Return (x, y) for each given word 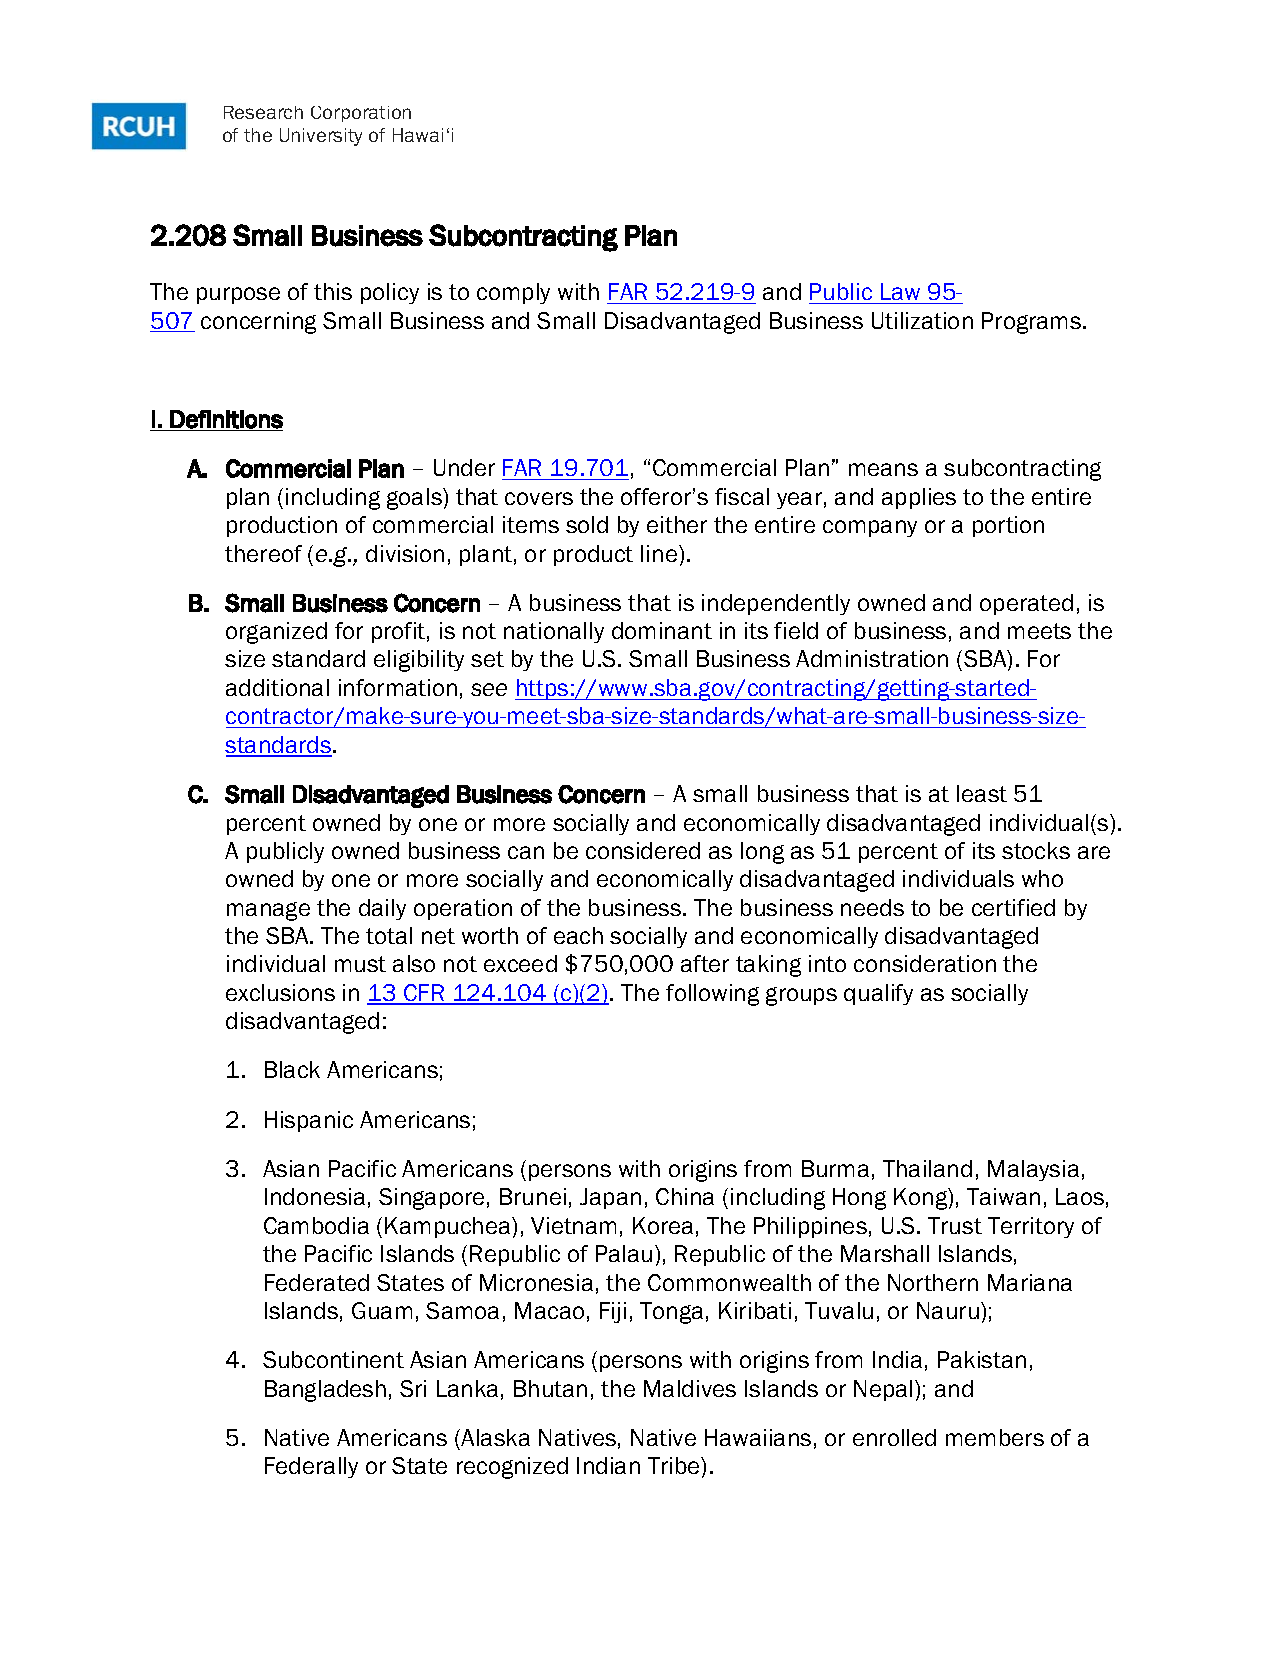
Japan (610, 1198)
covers (539, 498)
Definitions (226, 419)
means (883, 469)
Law (900, 291)
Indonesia (315, 1196)
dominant (662, 630)
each (578, 935)
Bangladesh (325, 1391)
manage (268, 911)
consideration (925, 963)
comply (513, 293)
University (321, 137)
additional (277, 687)
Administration (872, 658)
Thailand (927, 1168)
